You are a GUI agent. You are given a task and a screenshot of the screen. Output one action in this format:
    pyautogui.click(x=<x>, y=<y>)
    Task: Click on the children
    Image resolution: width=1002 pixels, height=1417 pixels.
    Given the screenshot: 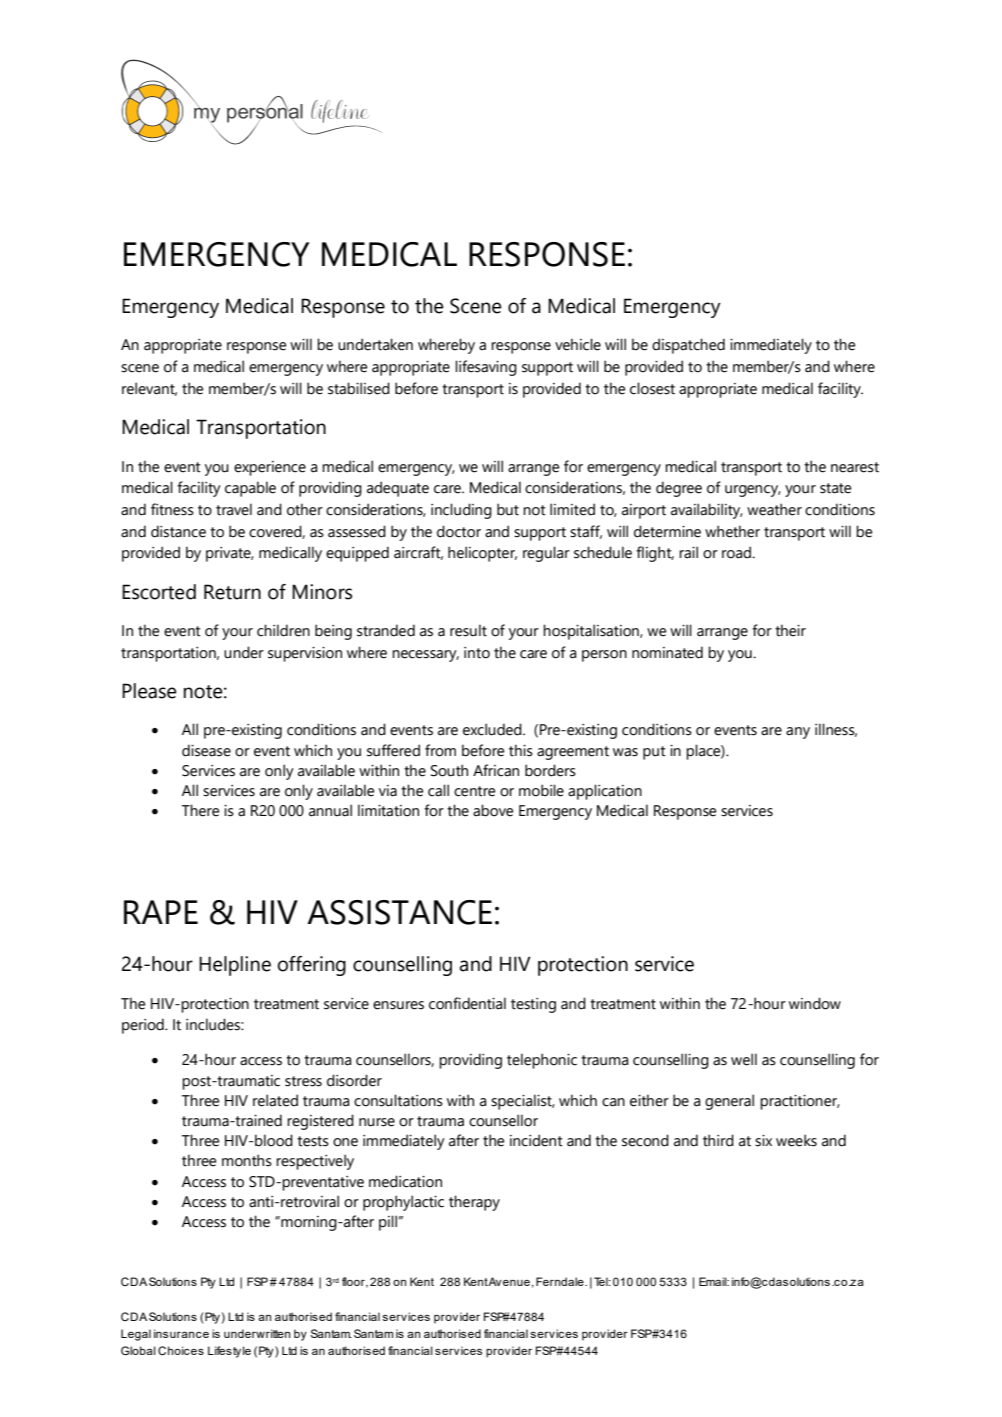 What is the action you would take?
    pyautogui.click(x=283, y=630)
